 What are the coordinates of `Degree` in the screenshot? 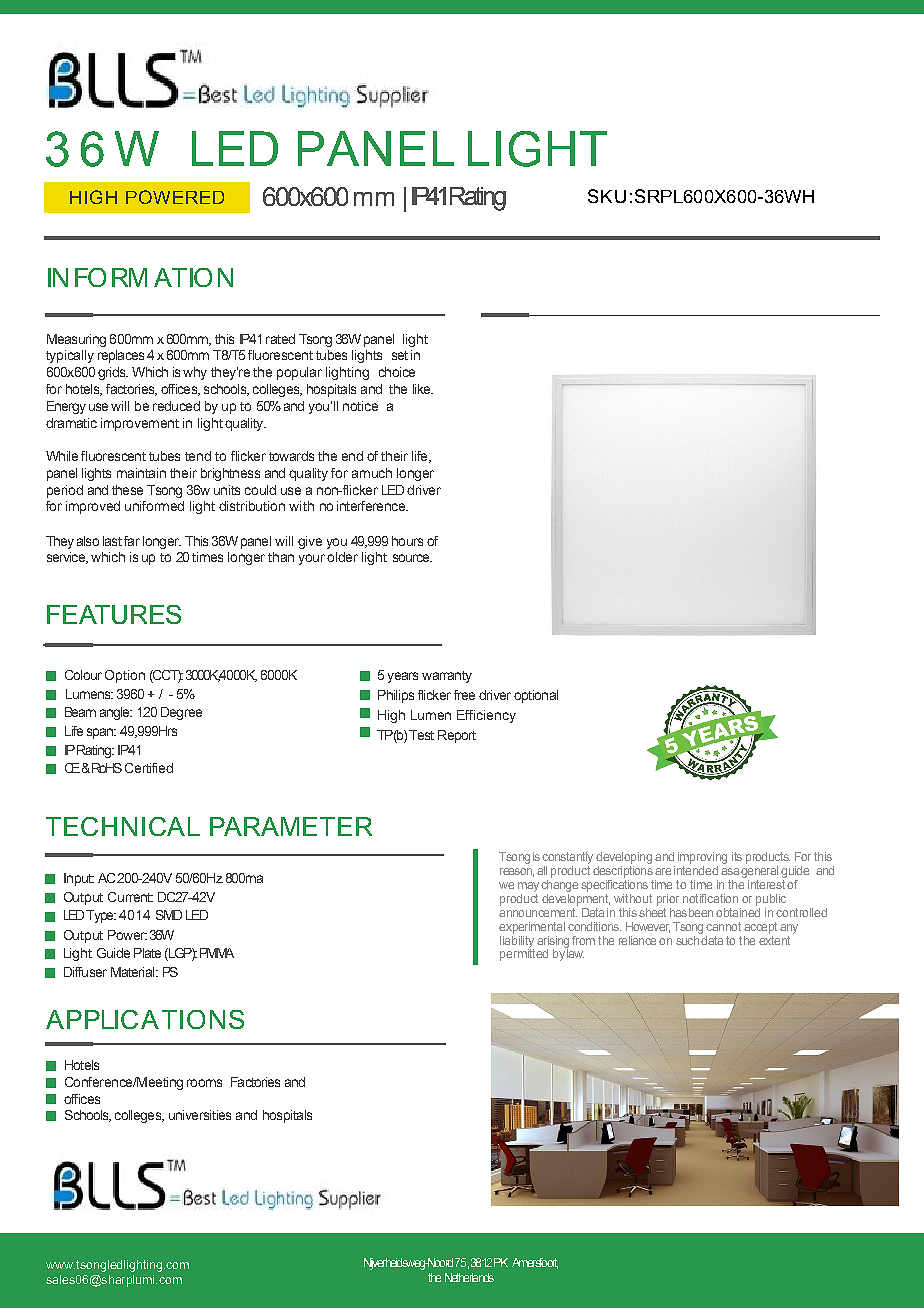 It's located at (181, 713).
